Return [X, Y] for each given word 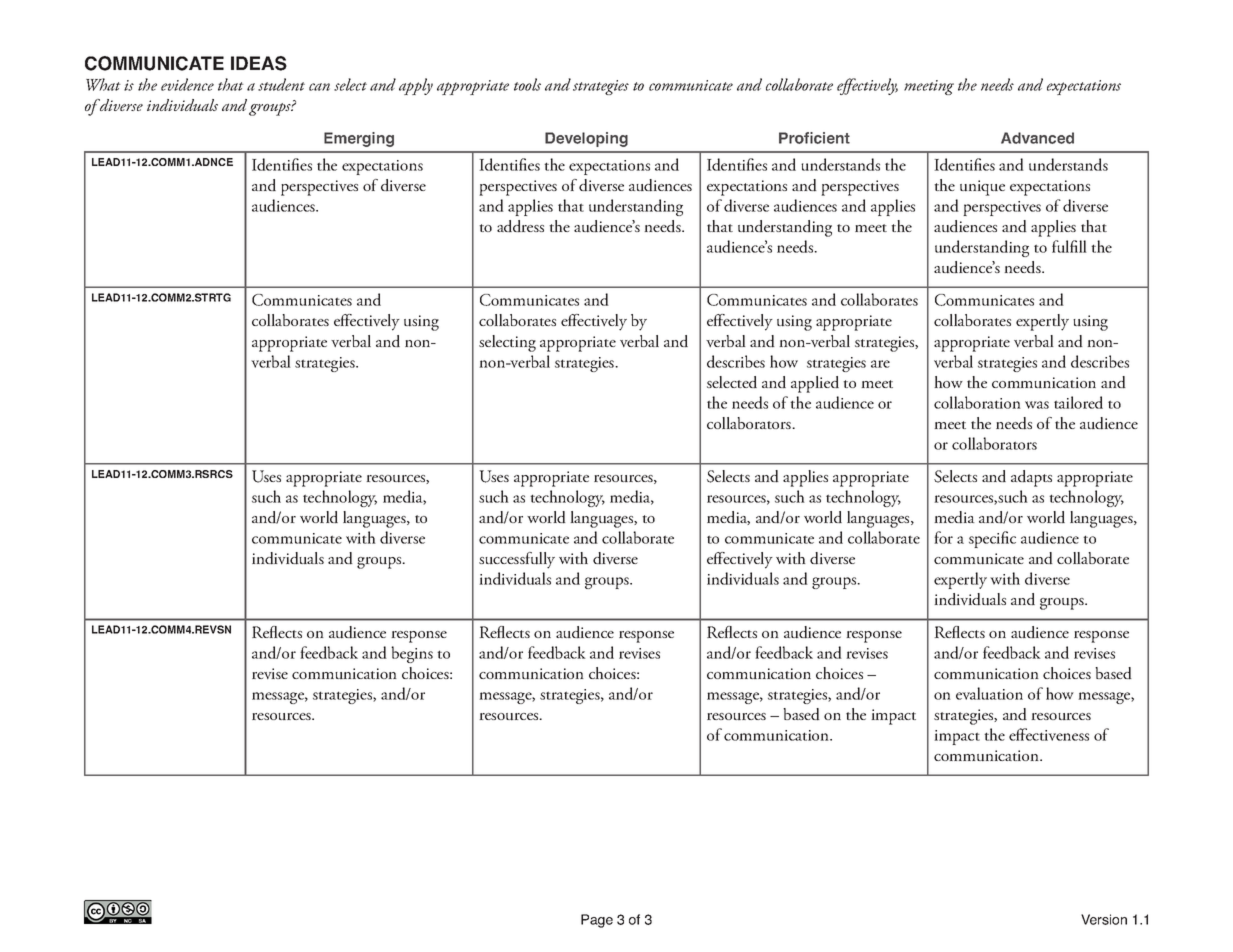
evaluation [989, 693]
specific [992, 539]
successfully [517, 560]
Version [1104, 919]
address [520, 226]
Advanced [1037, 138]
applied [815, 384]
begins [412, 654]
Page [597, 921]
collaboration [977, 402]
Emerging [359, 139]
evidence [187, 84]
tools [527, 84]
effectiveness [1049, 734]
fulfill [1069, 246]
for [943, 537]
